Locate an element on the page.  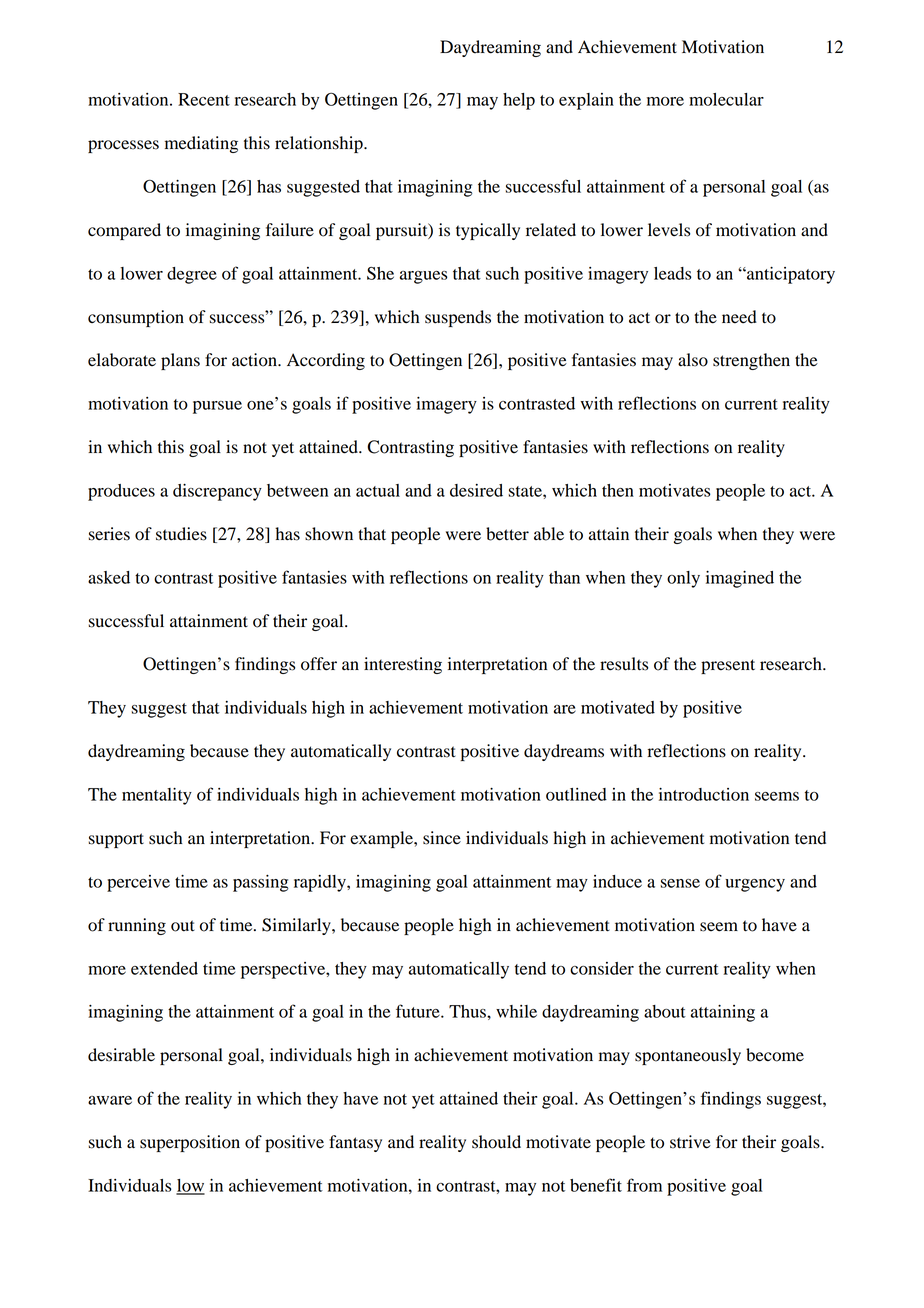
also is located at coordinates (693, 360).
